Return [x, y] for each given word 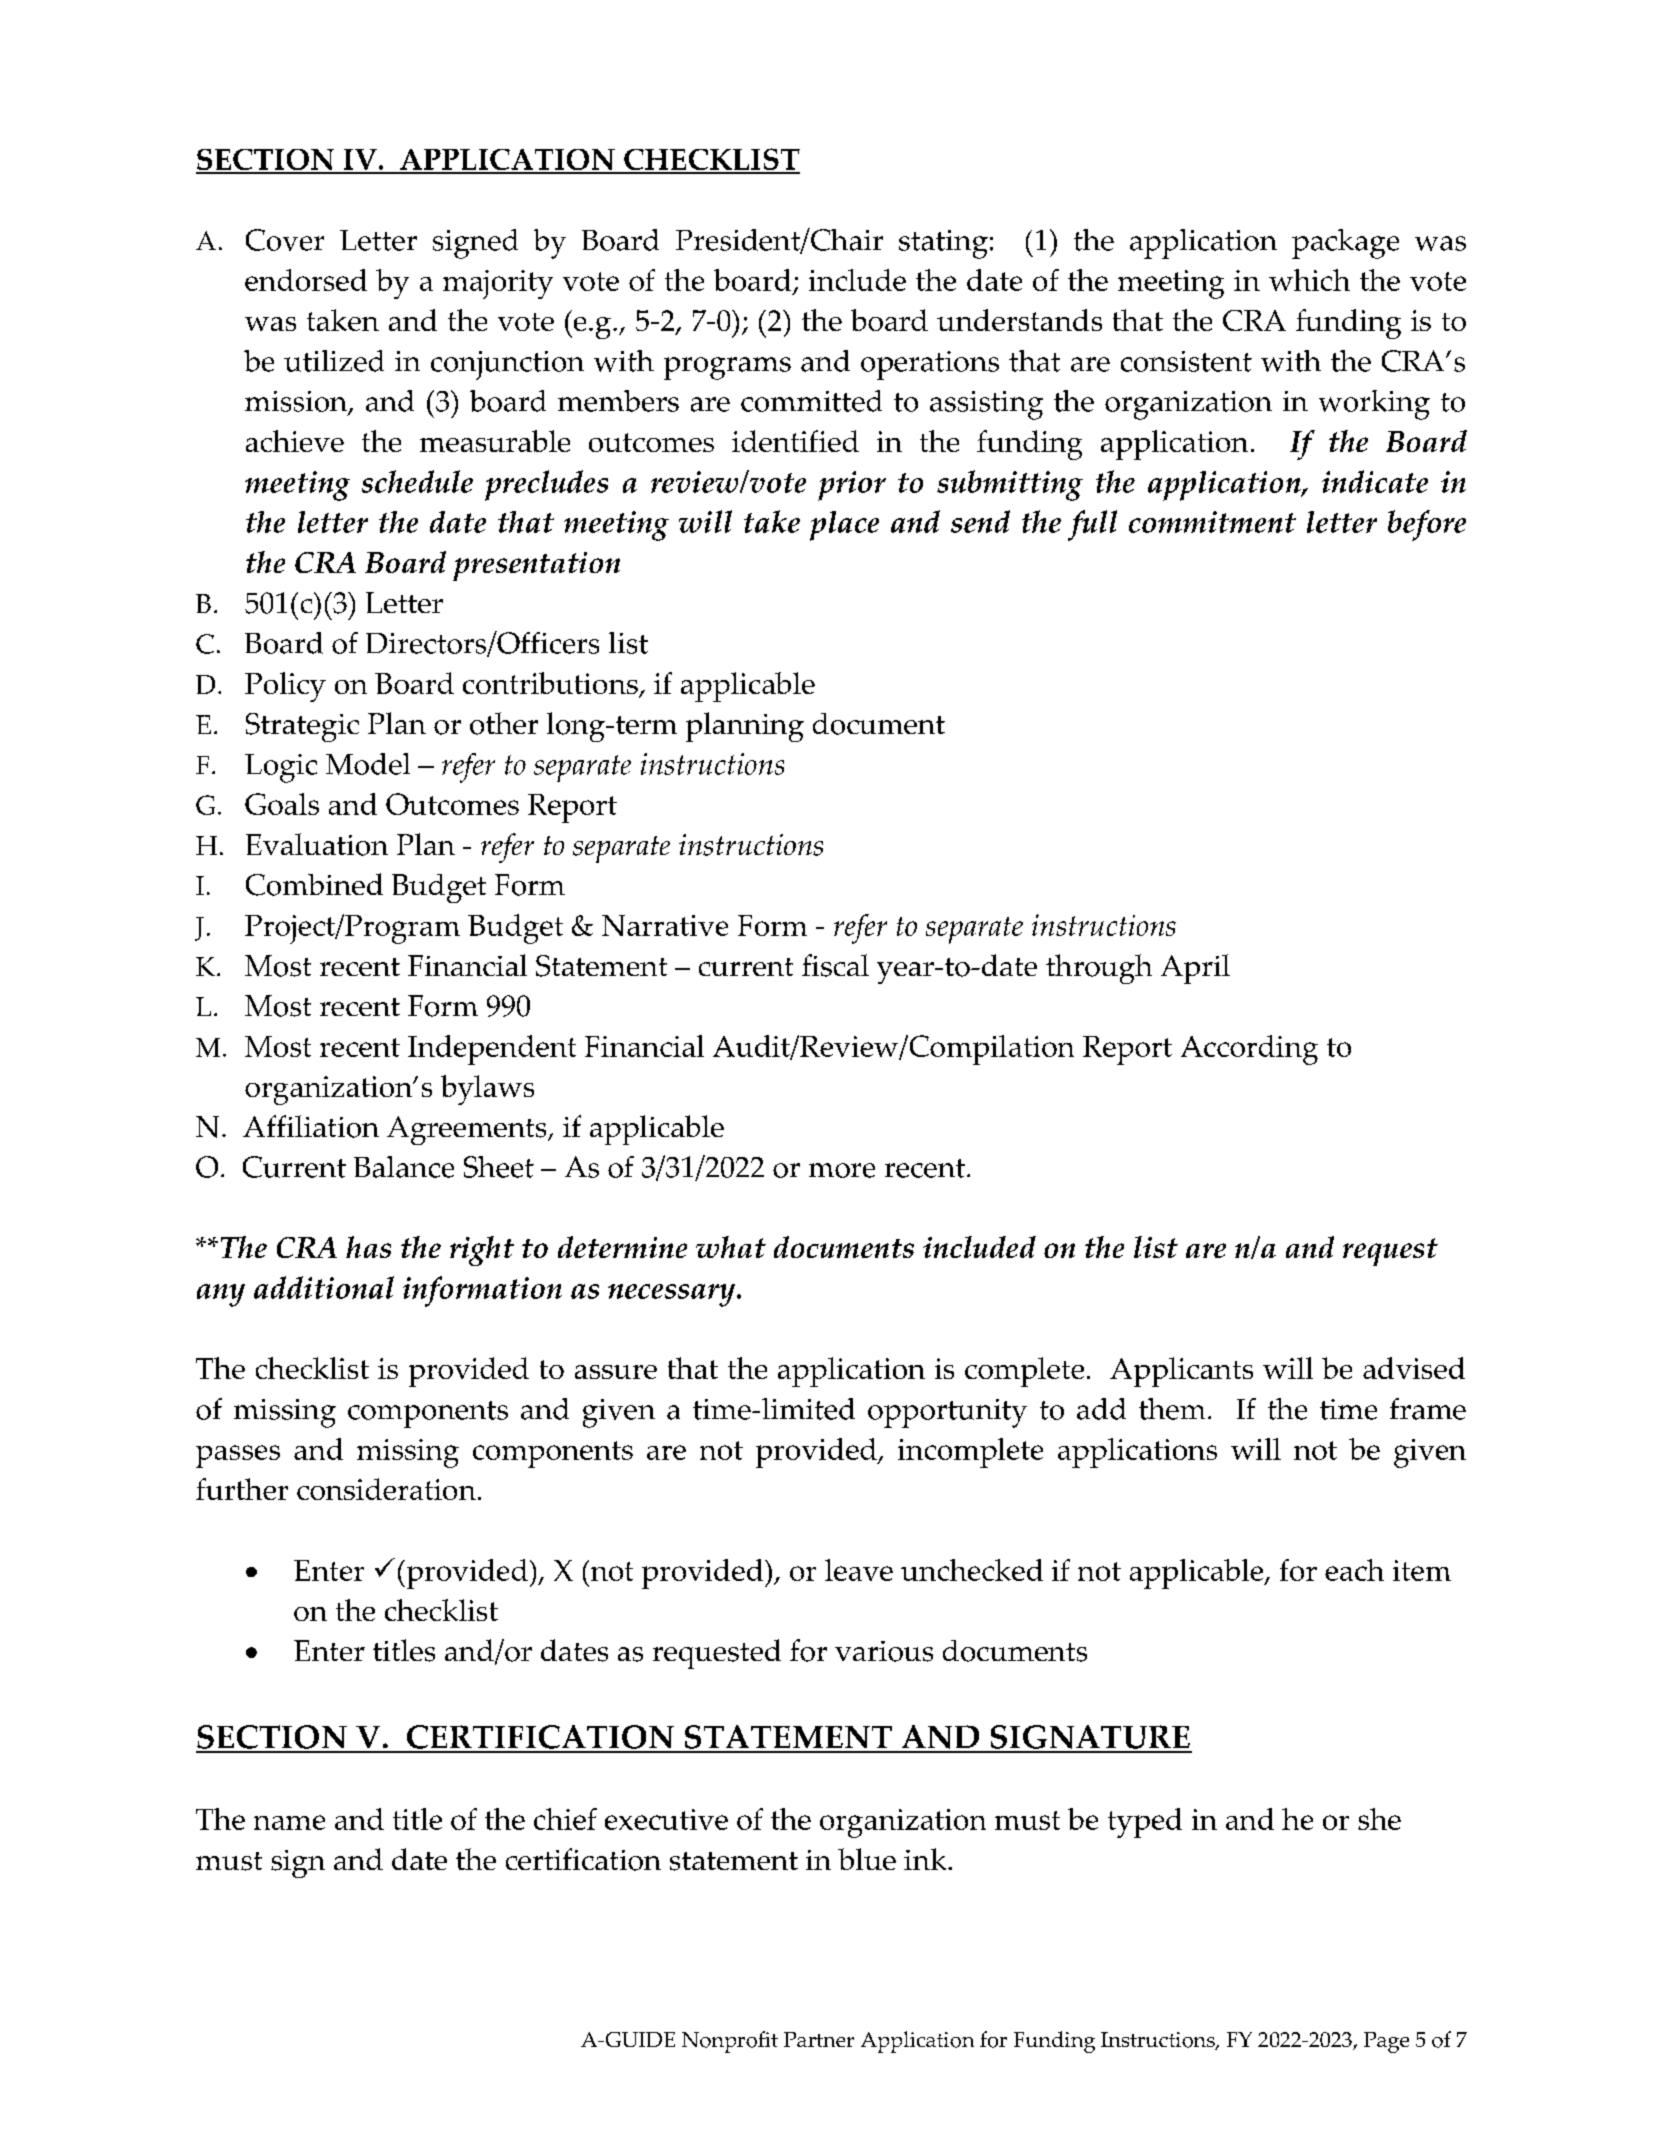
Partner [819, 2039]
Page [1386, 2042]
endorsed [306, 280]
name [289, 1822]
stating [943, 244]
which [1309, 280]
